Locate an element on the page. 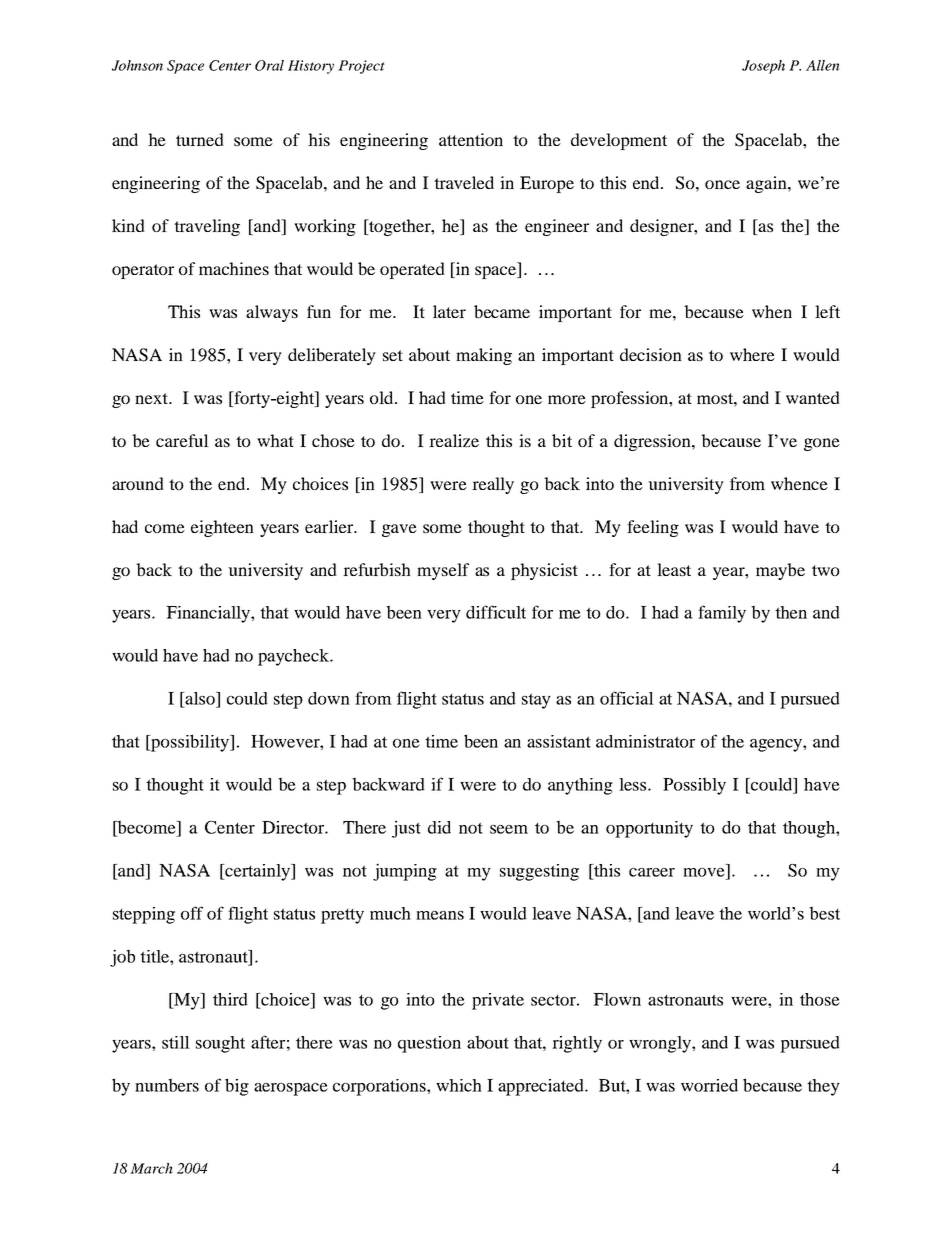  worried is located at coordinates (709, 1085).
